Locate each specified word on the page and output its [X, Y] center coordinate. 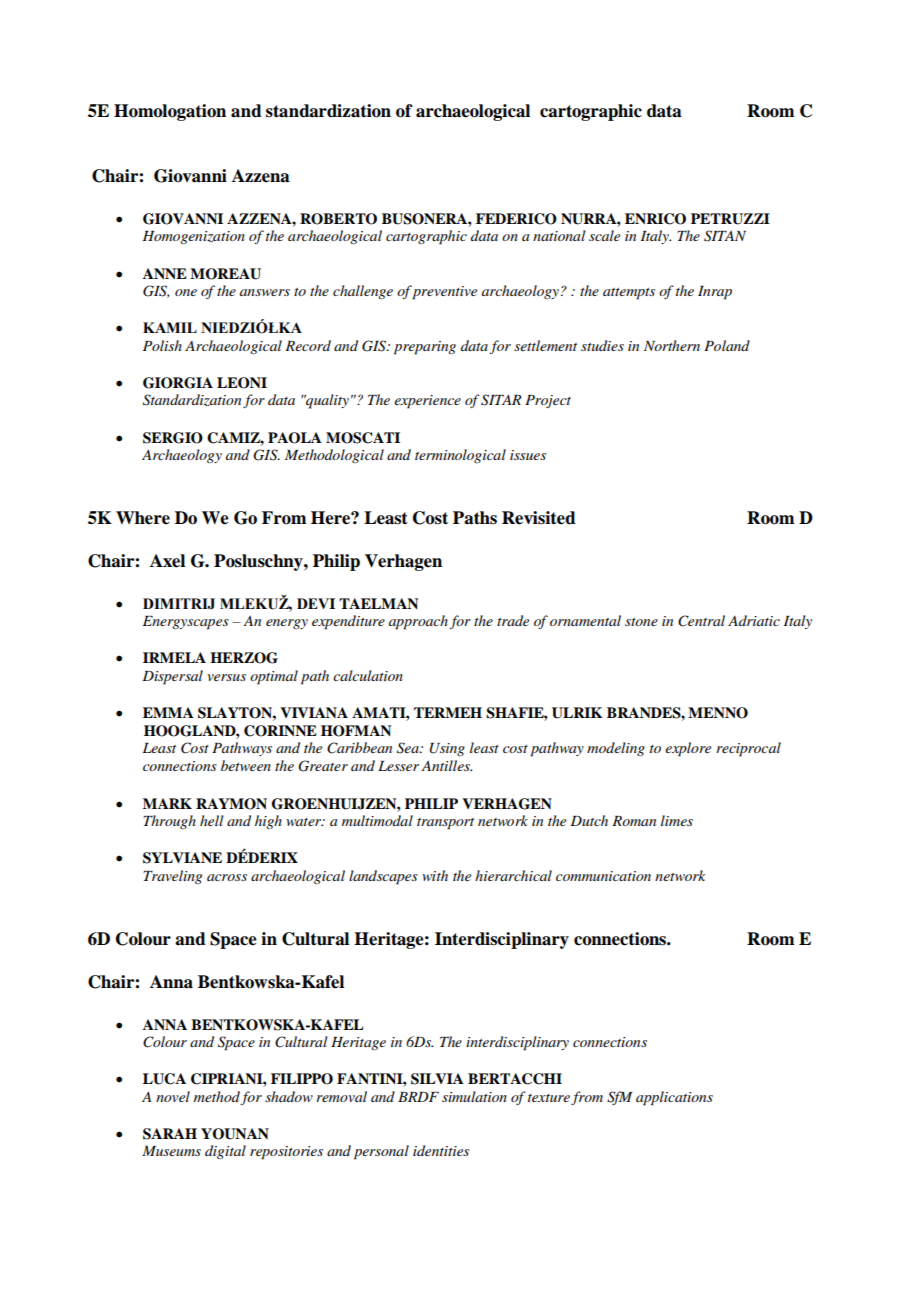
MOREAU [225, 274]
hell [211, 820]
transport [445, 824]
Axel [167, 561]
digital [225, 1152]
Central [701, 621]
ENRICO [655, 219]
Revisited [539, 518]
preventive [444, 293]
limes [677, 820]
